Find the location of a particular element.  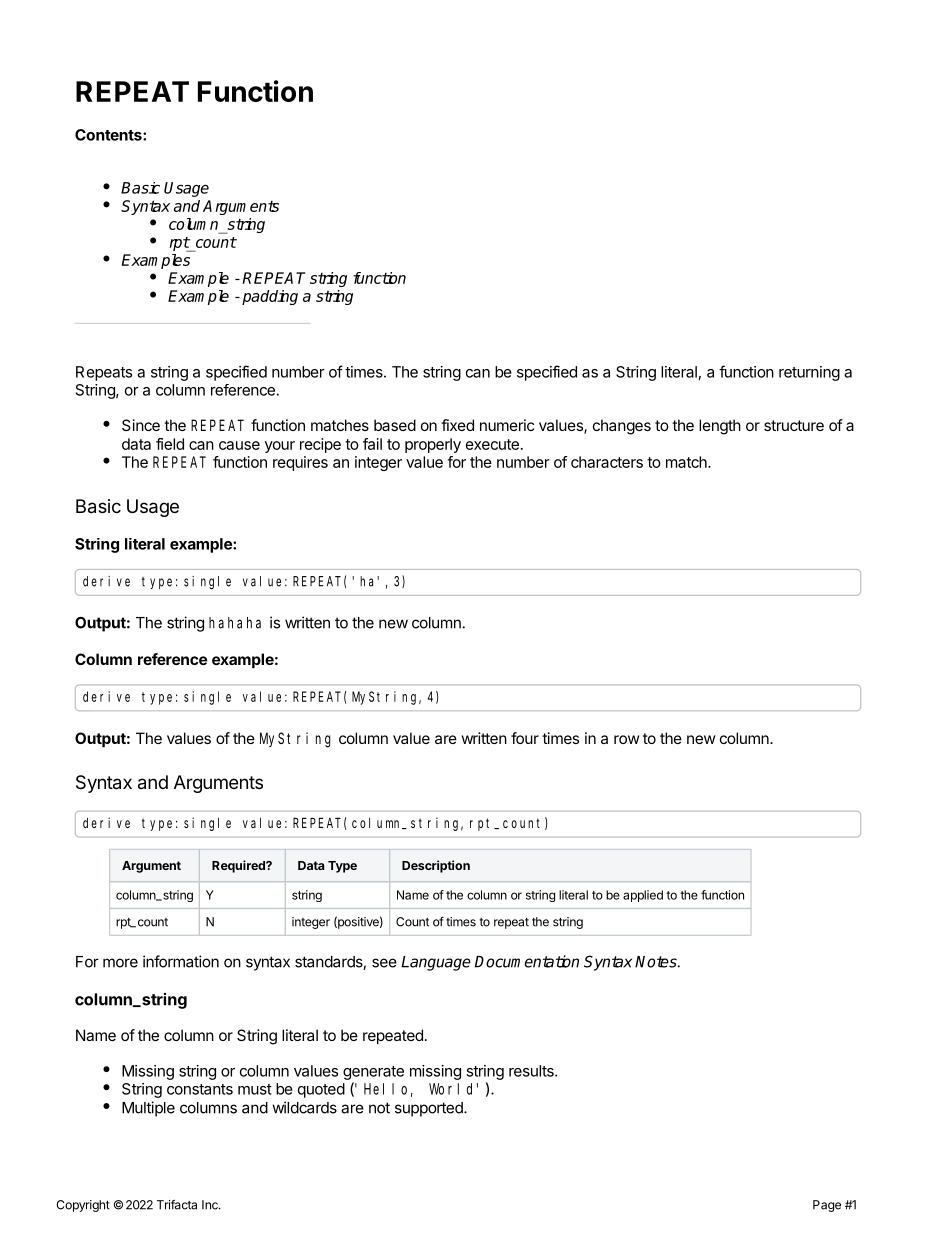

applied is located at coordinates (643, 896).
